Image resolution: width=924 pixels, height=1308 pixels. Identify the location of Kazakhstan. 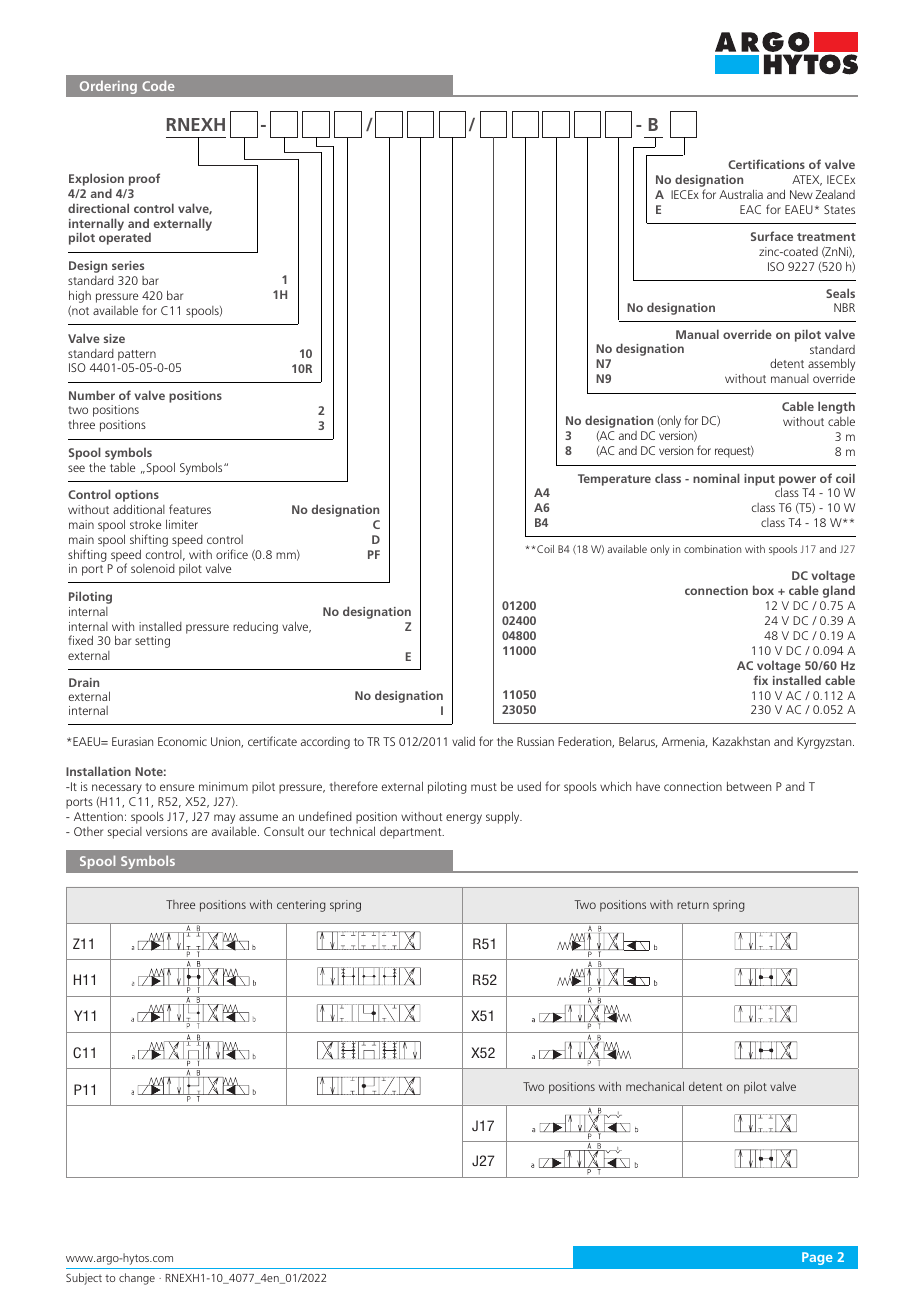
(741, 741).
